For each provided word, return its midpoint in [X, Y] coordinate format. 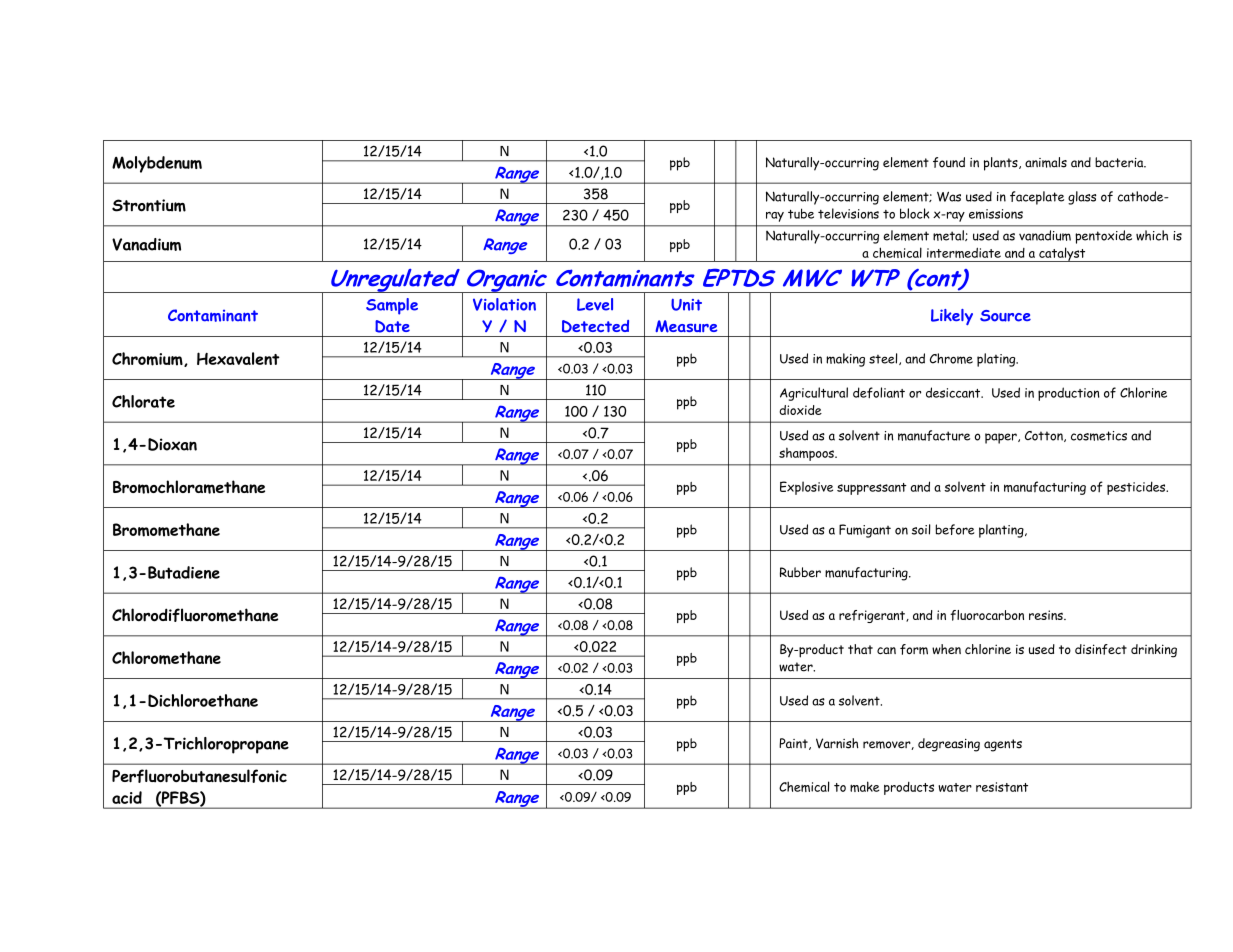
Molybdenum [157, 164]
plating [997, 360]
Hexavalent [238, 358]
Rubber [800, 572]
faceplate [1037, 198]
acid [127, 797]
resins [1047, 615]
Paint [794, 744]
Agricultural [814, 394]
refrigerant [873, 616]
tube [801, 213]
